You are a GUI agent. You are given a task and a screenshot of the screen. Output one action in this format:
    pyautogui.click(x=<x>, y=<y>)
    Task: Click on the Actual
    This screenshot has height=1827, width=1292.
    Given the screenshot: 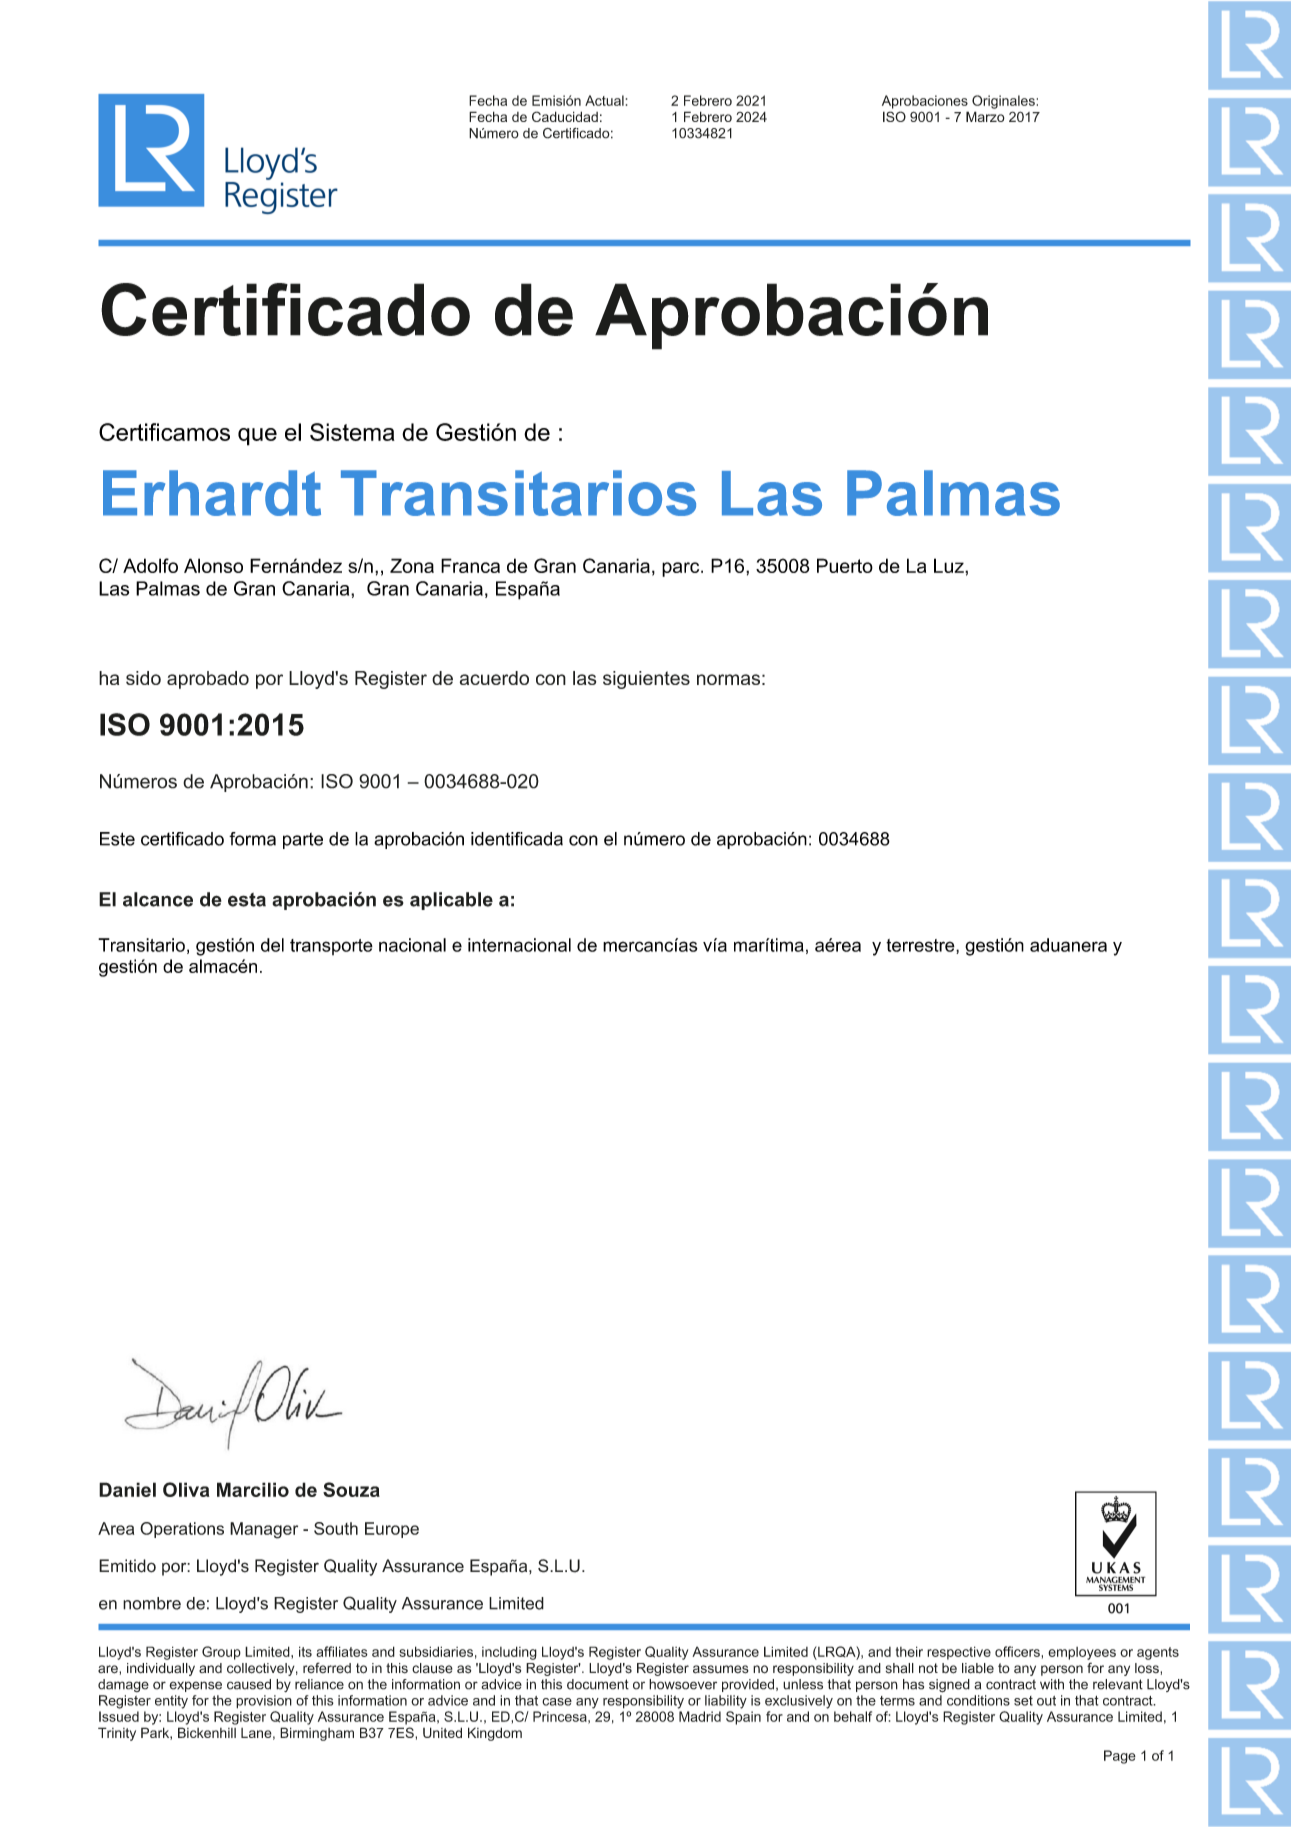 What is the action you would take?
    pyautogui.click(x=604, y=100)
